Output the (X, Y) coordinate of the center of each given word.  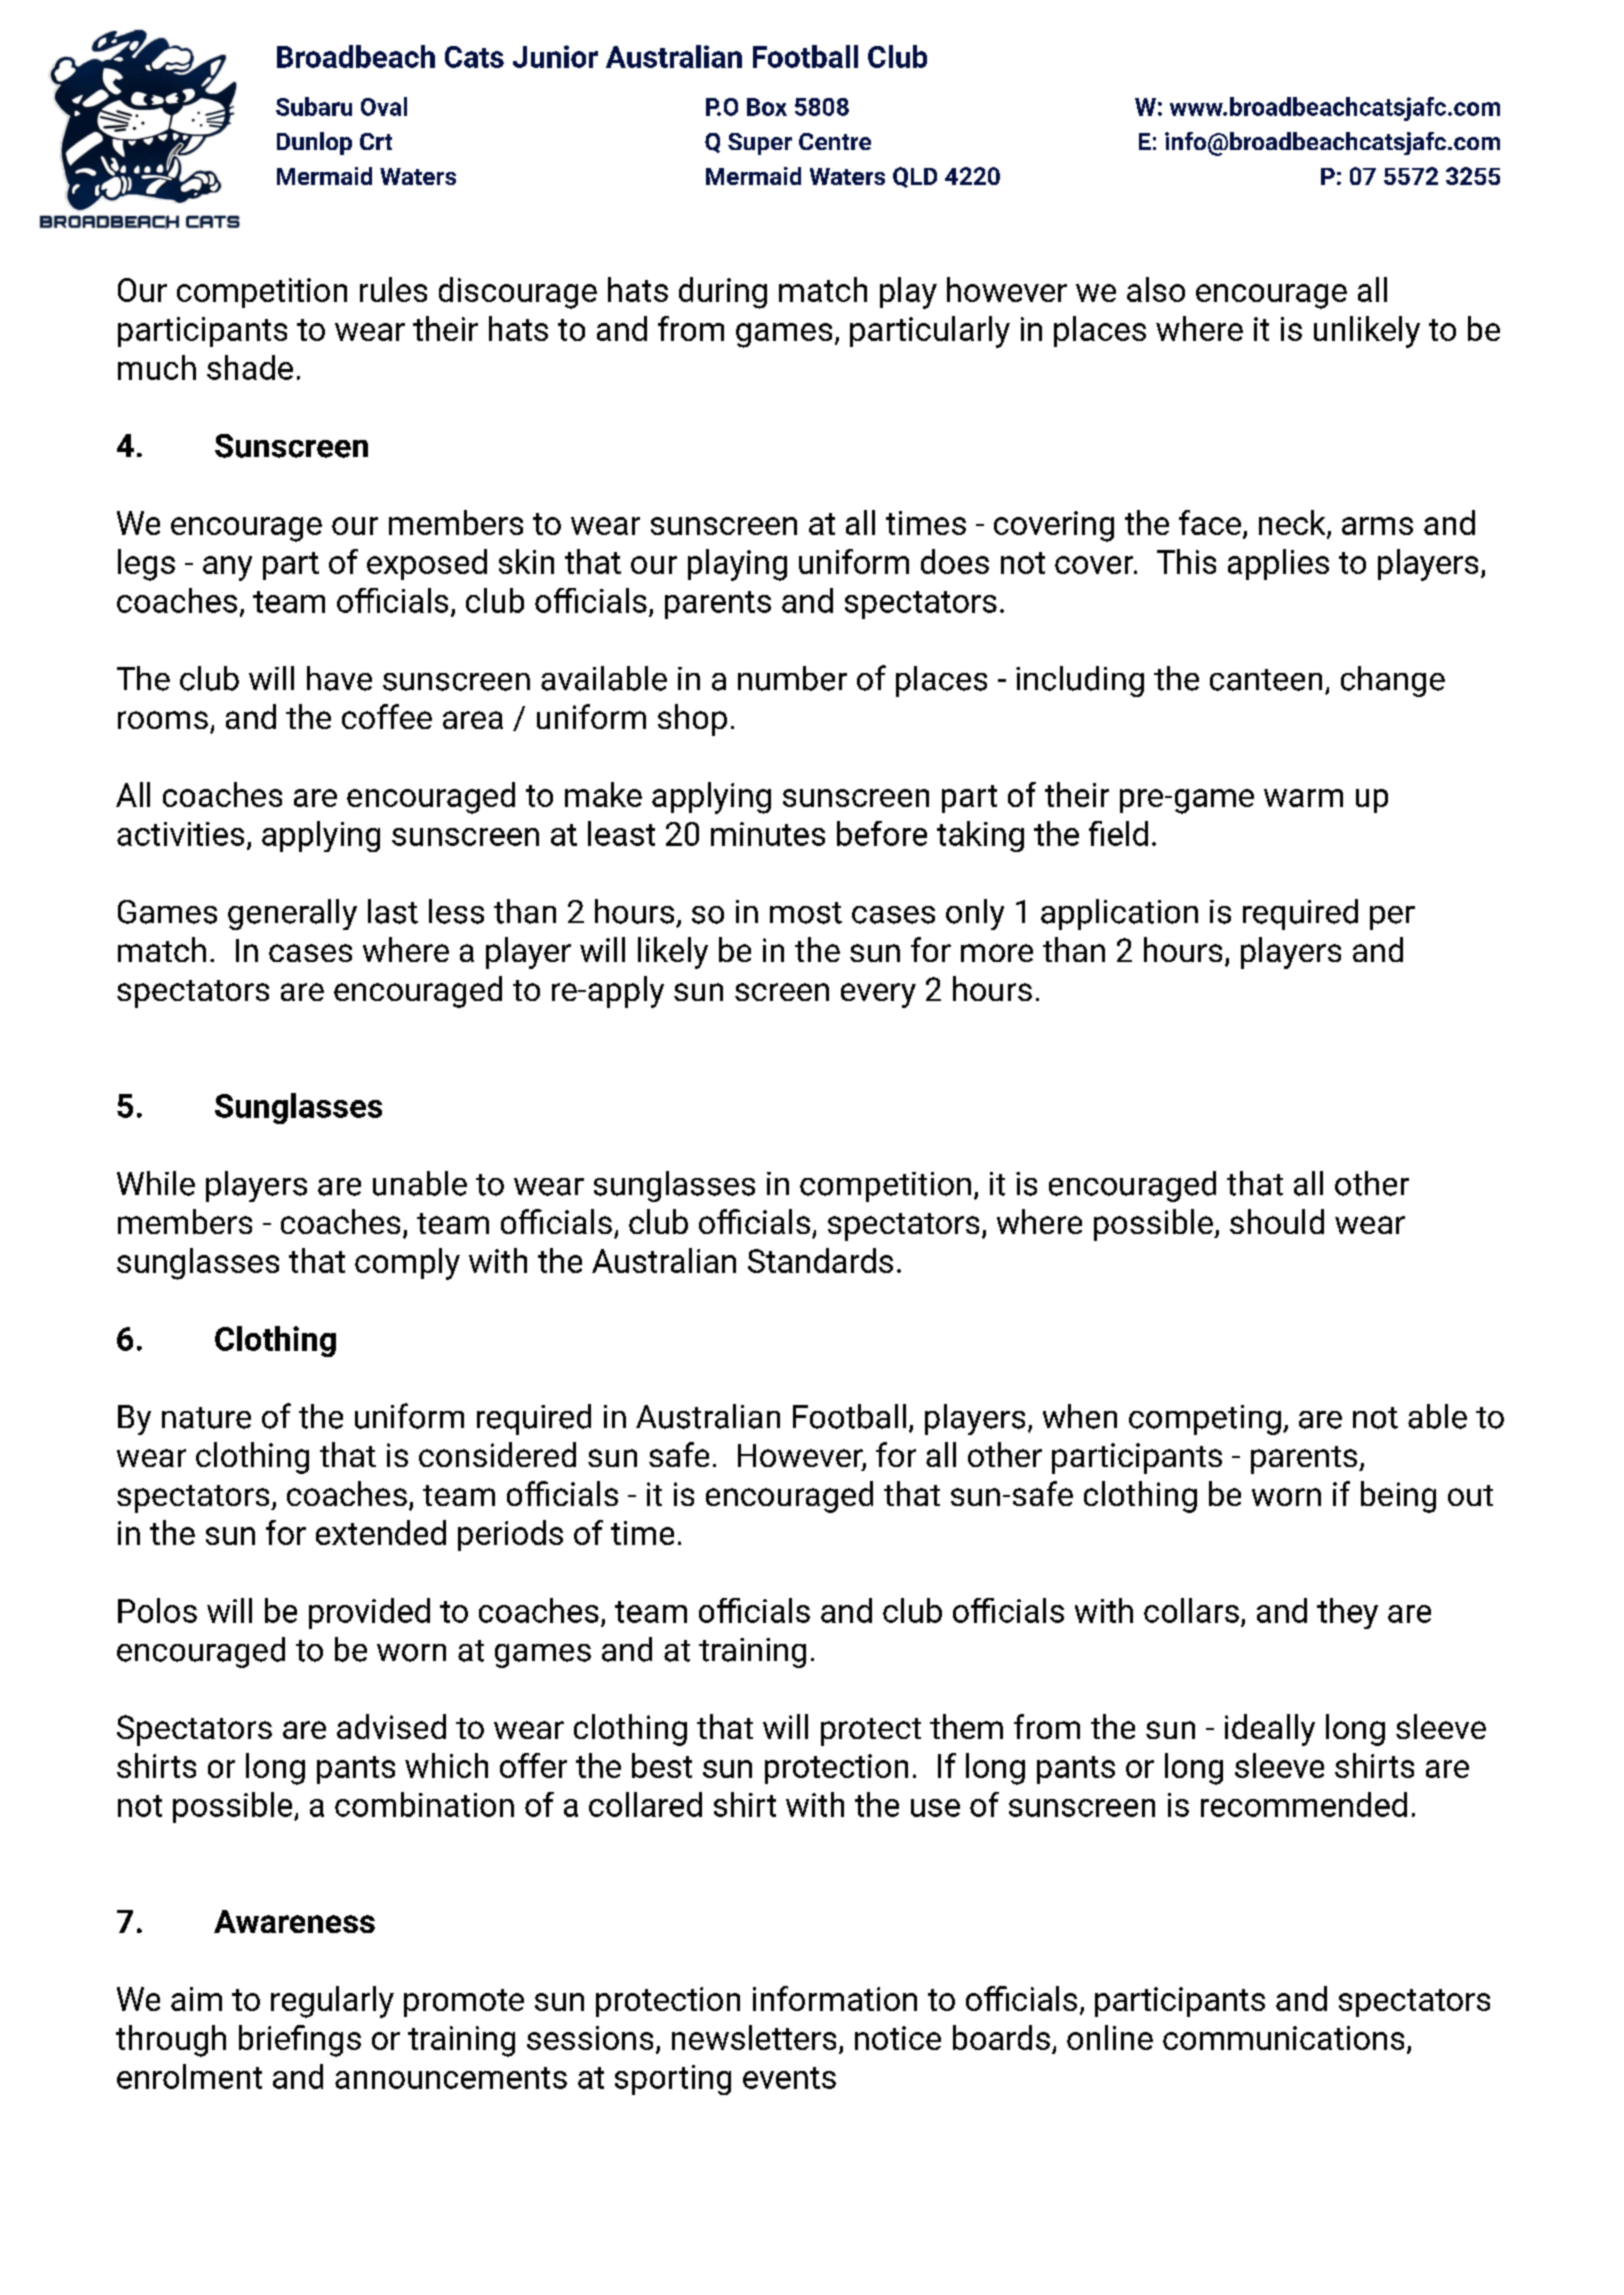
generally (292, 914)
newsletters (754, 2037)
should (1277, 1221)
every (878, 995)
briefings (300, 2041)
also (1156, 289)
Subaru (314, 106)
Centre (835, 141)
